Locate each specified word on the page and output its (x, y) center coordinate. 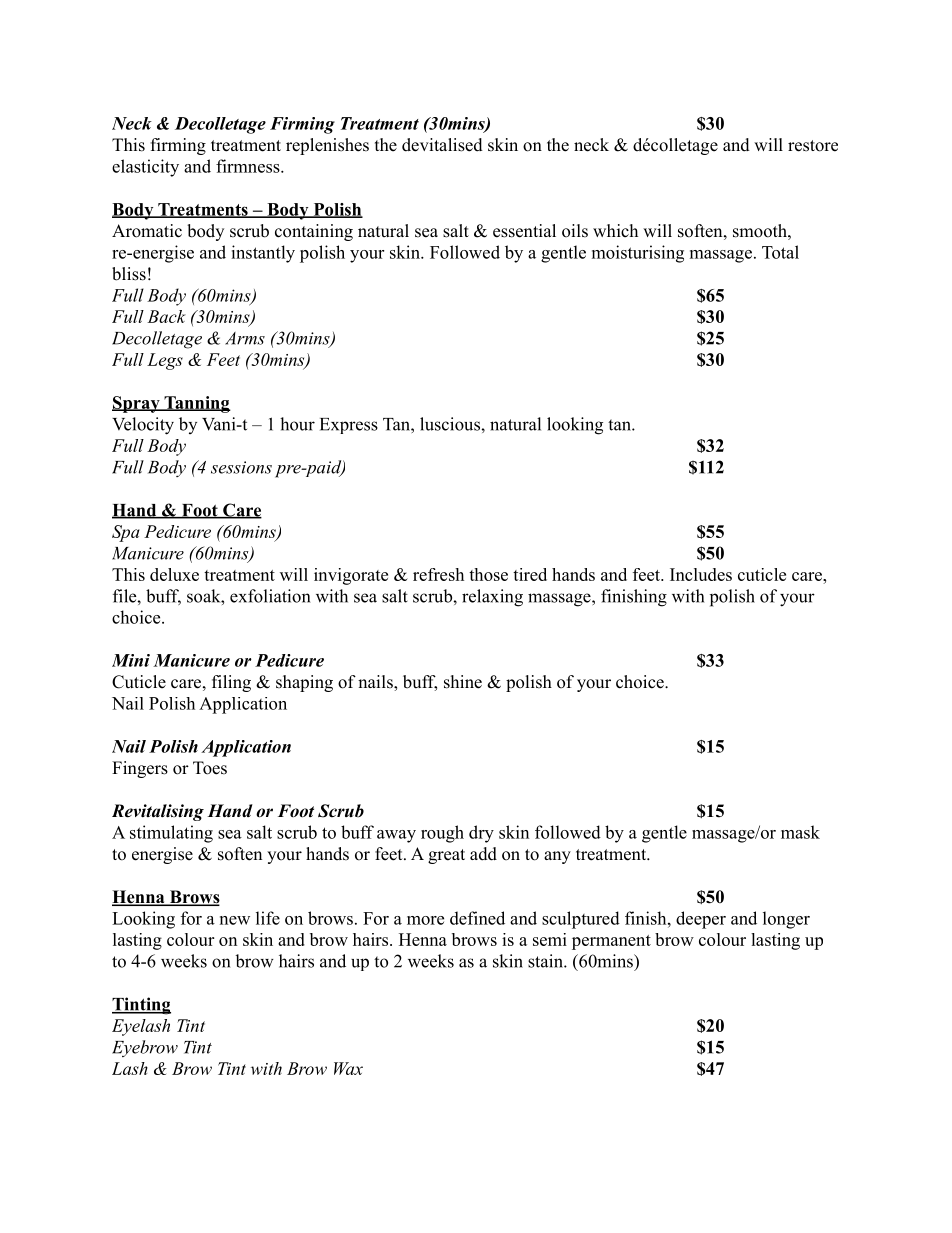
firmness (249, 166)
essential (524, 231)
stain (546, 961)
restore (813, 146)
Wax (348, 1068)
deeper (701, 920)
